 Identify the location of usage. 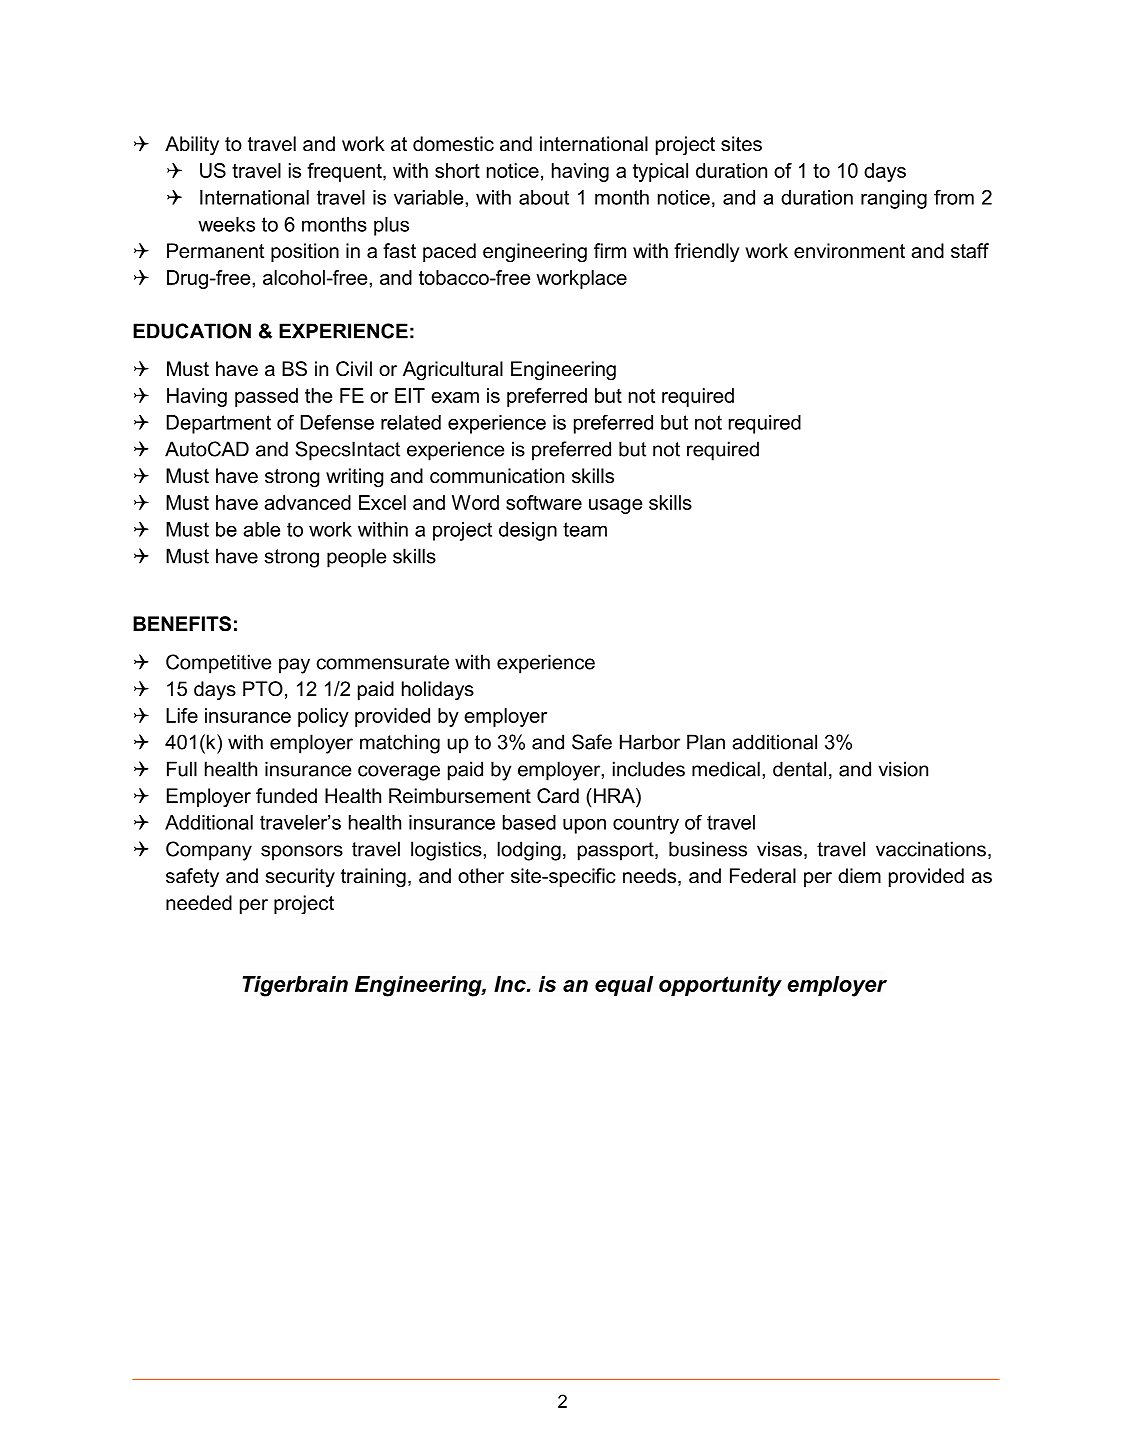
(615, 506).
